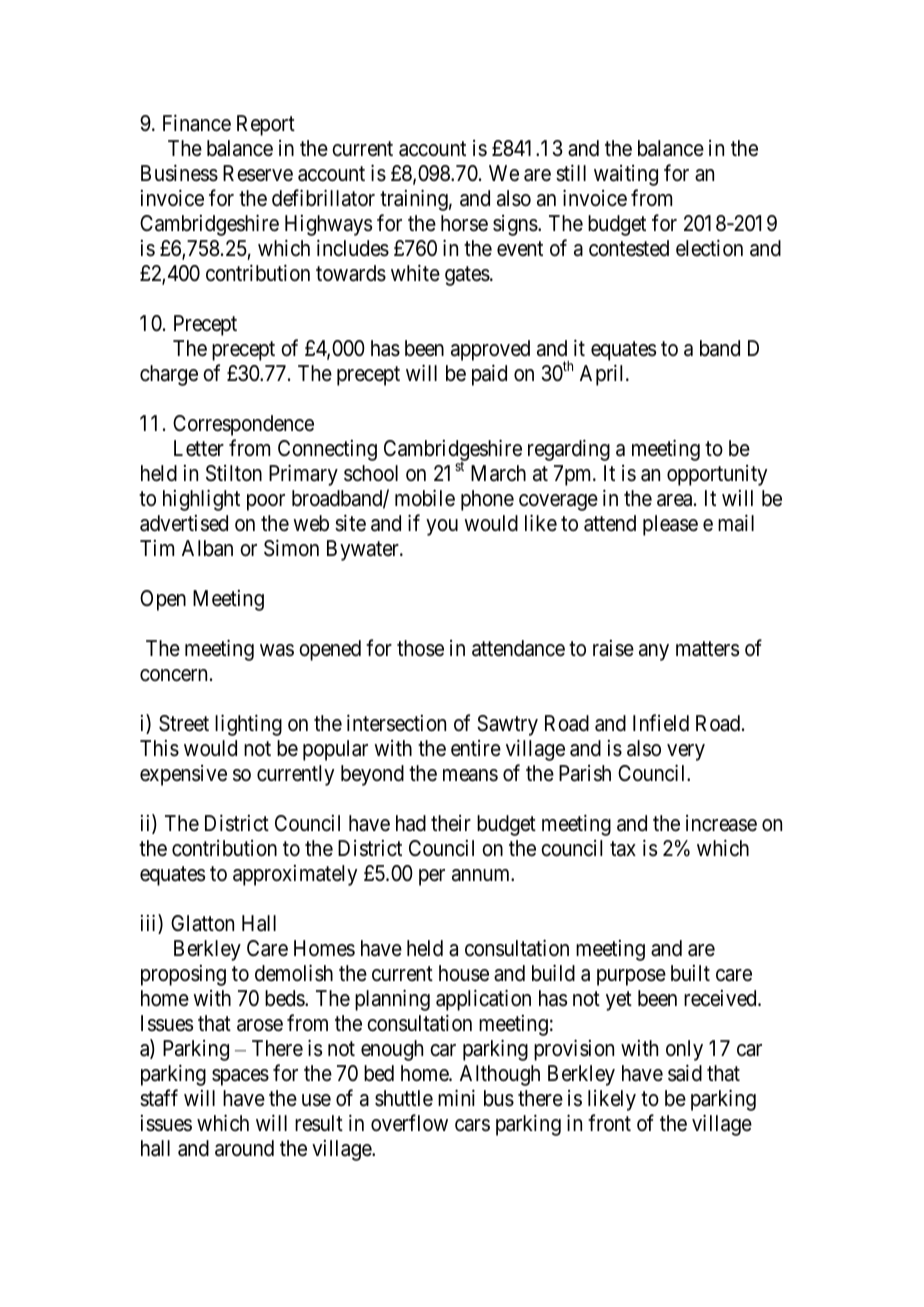 Image resolution: width=924 pixels, height=1307 pixels. I want to click on very, so click(686, 752).
